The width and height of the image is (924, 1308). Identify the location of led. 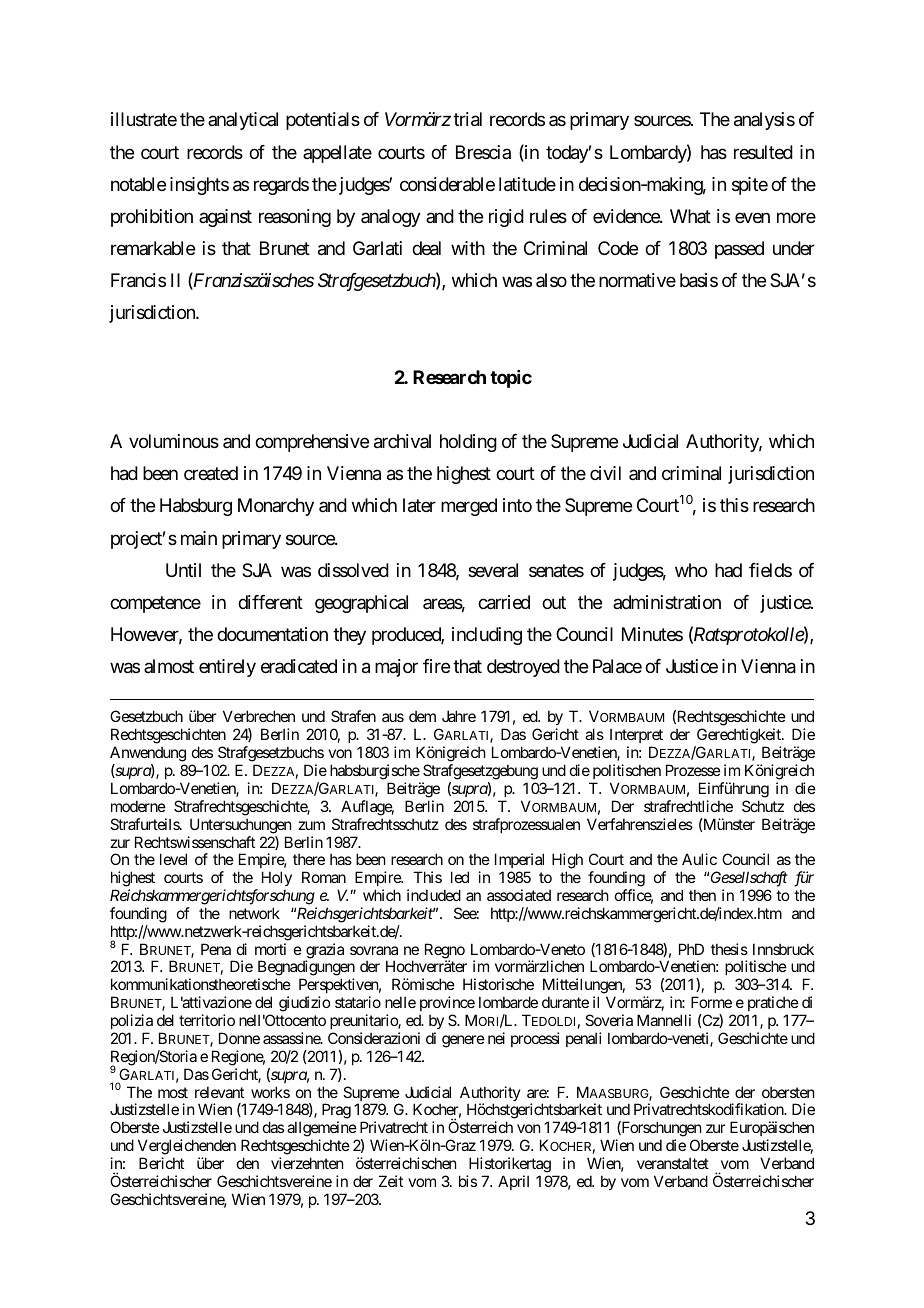
(460, 877).
